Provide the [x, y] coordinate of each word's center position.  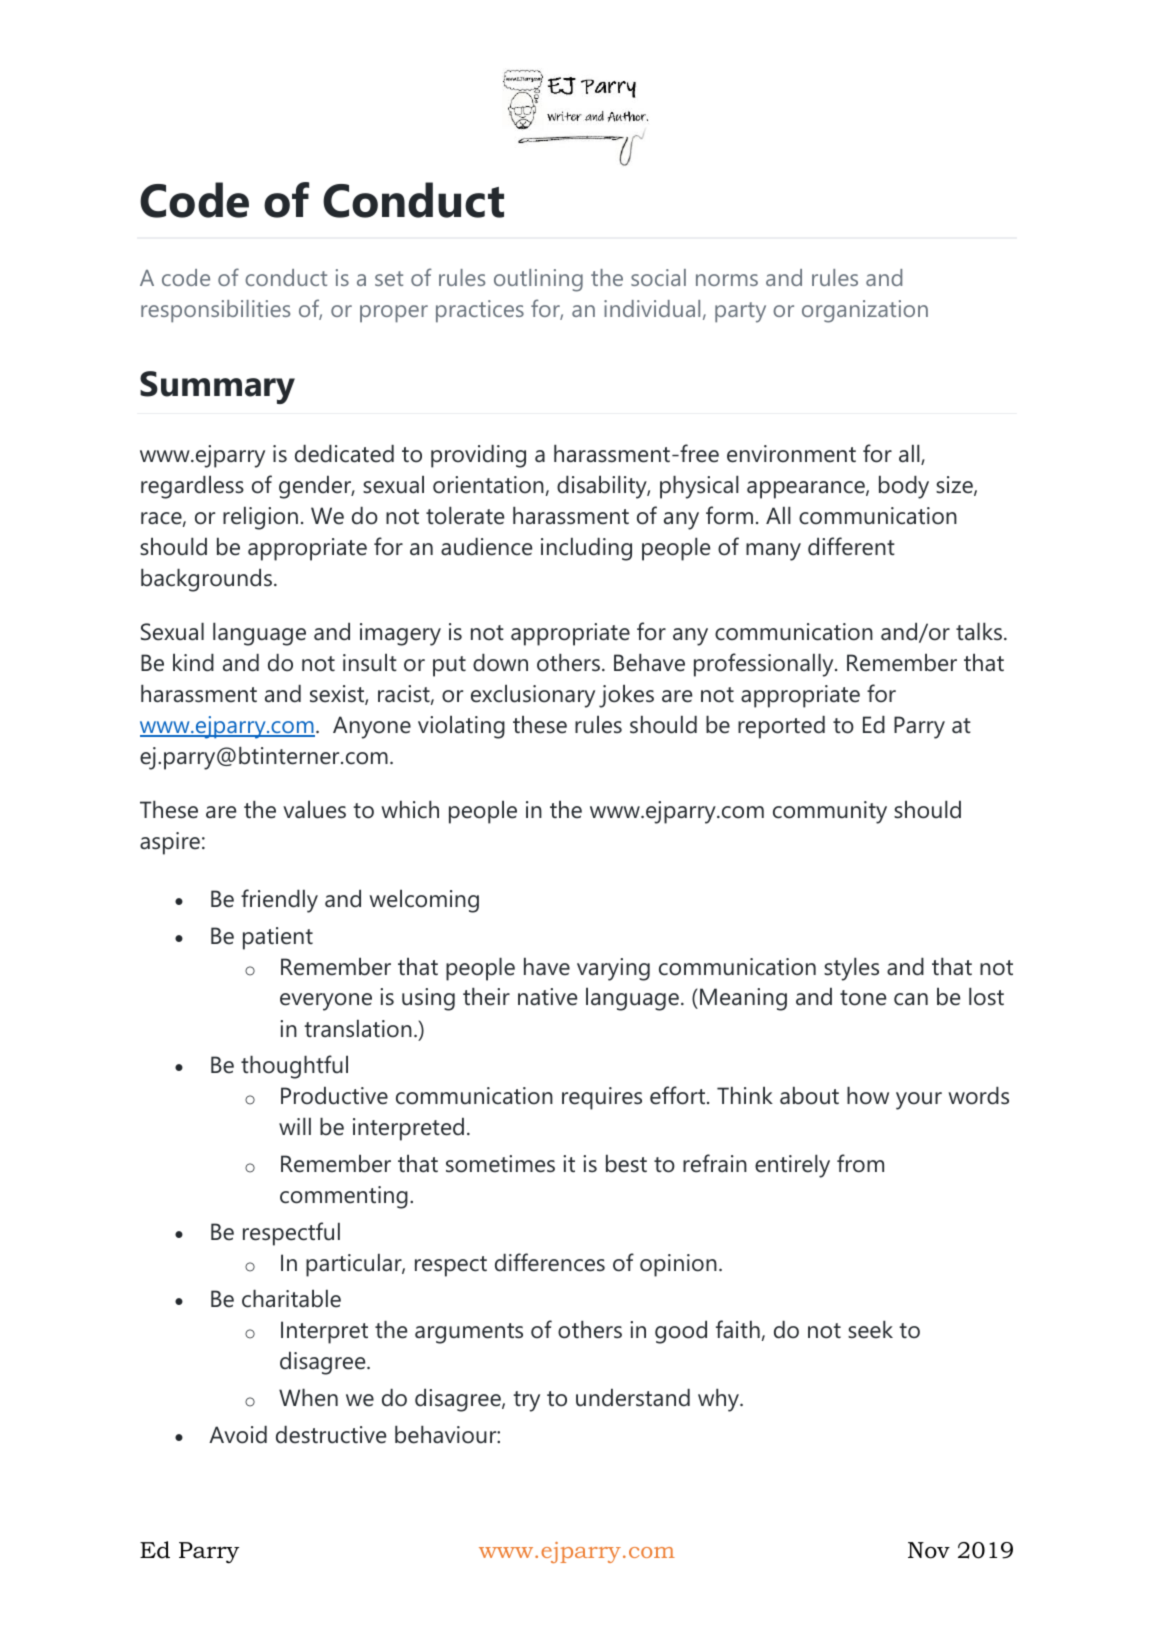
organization [865, 311]
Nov [929, 1550]
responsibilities [215, 311]
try [526, 1401]
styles [851, 969]
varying [613, 969]
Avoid [238, 1435]
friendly [279, 901]
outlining [538, 280]
